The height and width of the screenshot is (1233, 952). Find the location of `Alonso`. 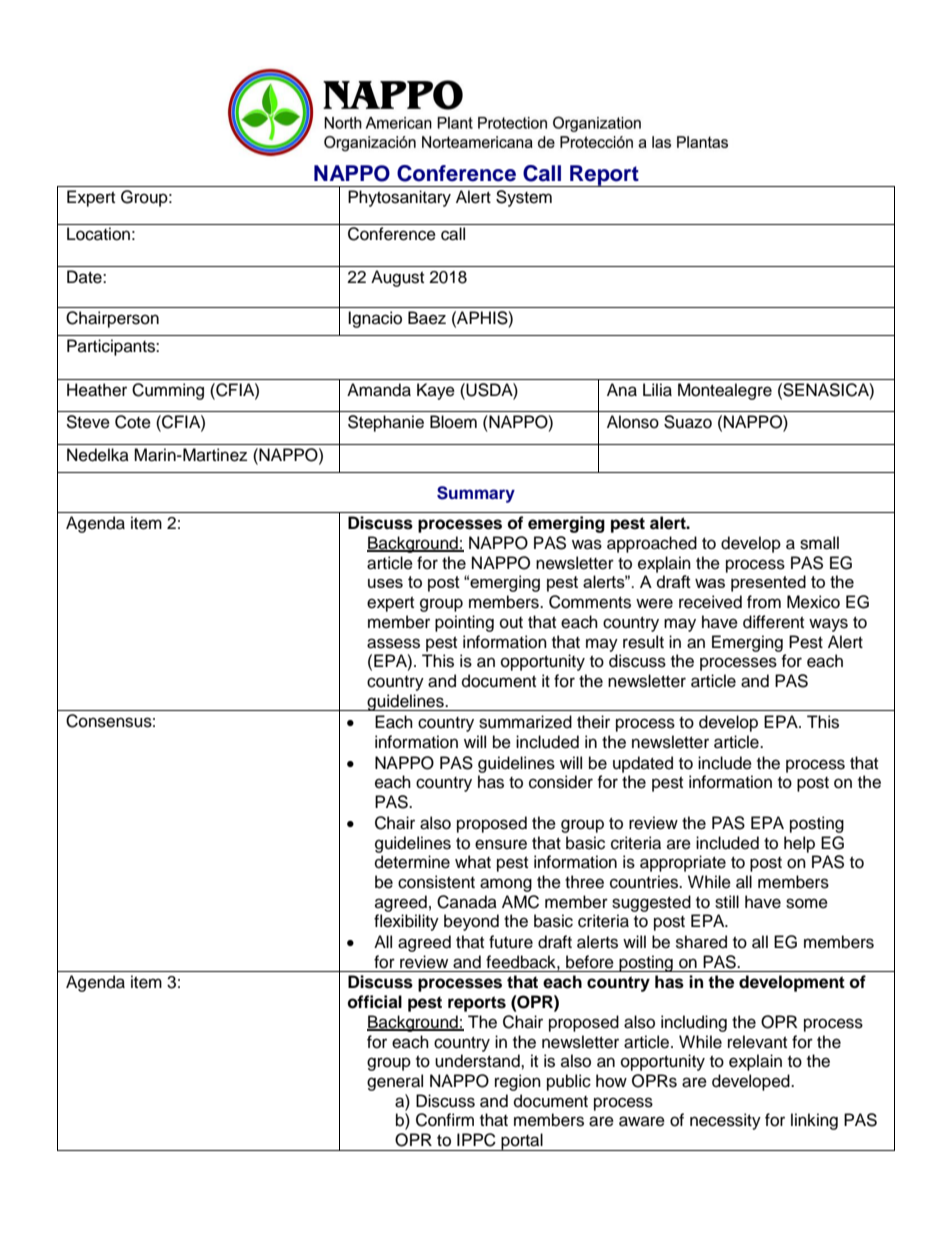

Alonso is located at coordinates (633, 422).
